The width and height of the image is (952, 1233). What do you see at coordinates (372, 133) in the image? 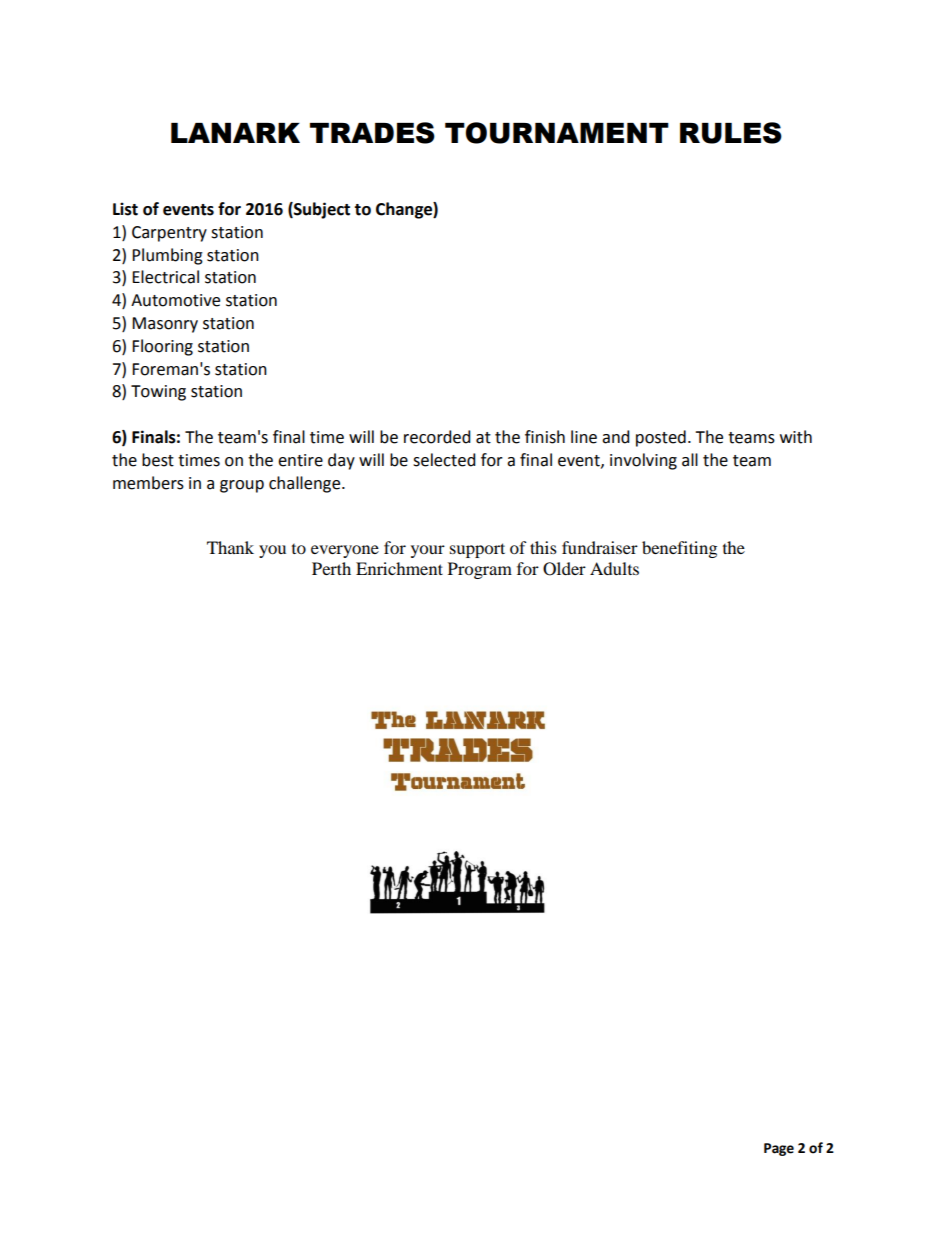
I see `TRADES` at bounding box center [372, 133].
